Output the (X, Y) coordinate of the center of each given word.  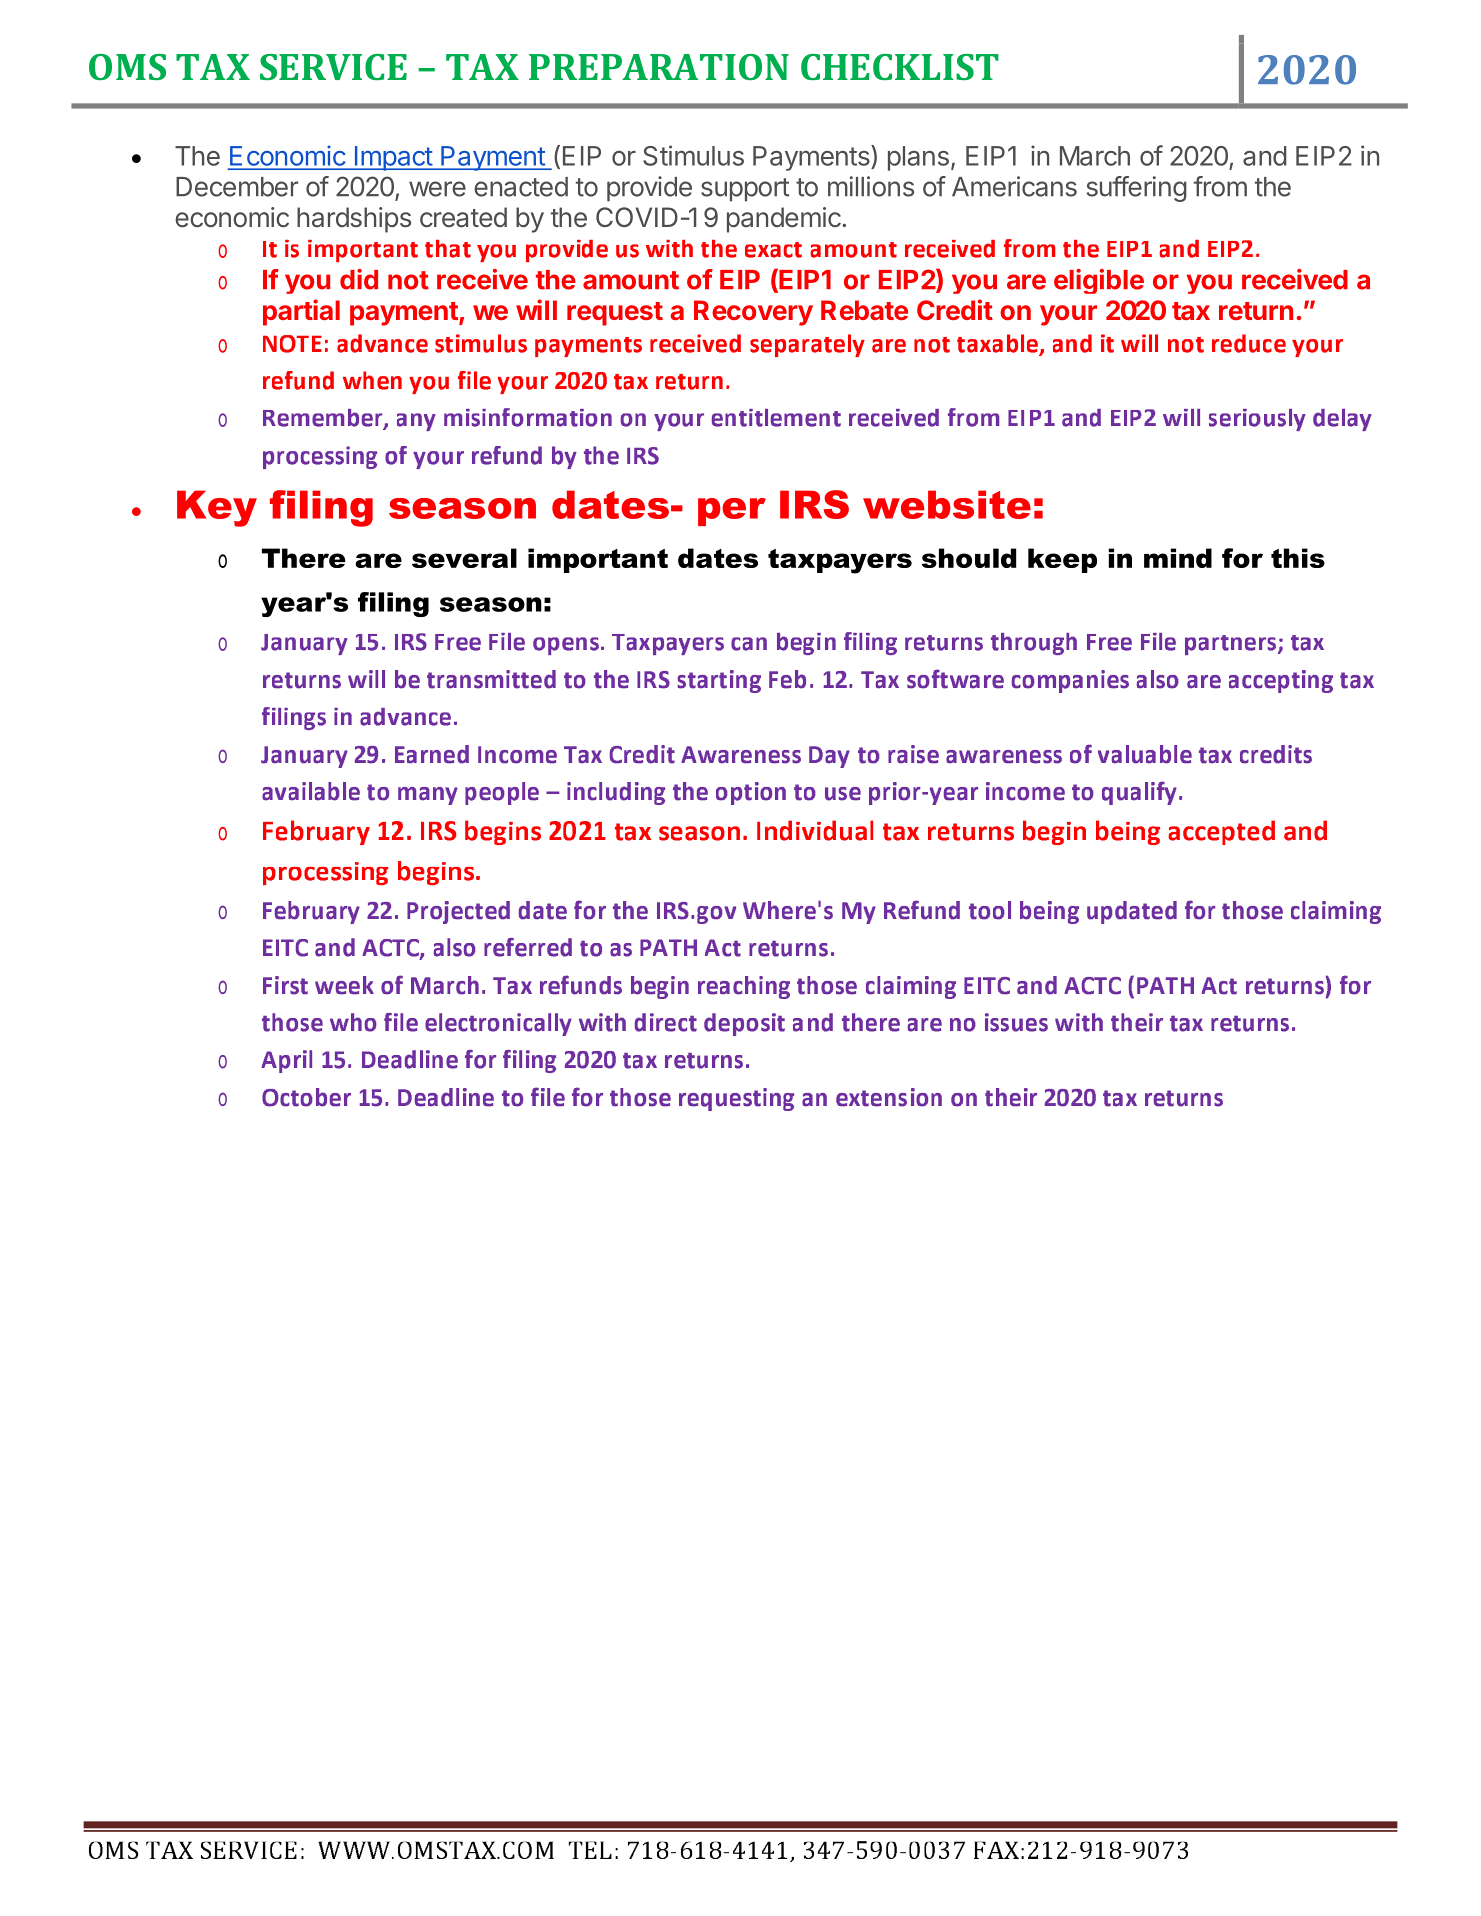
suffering (1137, 189)
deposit (744, 1024)
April (287, 1061)
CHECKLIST (900, 67)
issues (1016, 1022)
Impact (393, 158)
